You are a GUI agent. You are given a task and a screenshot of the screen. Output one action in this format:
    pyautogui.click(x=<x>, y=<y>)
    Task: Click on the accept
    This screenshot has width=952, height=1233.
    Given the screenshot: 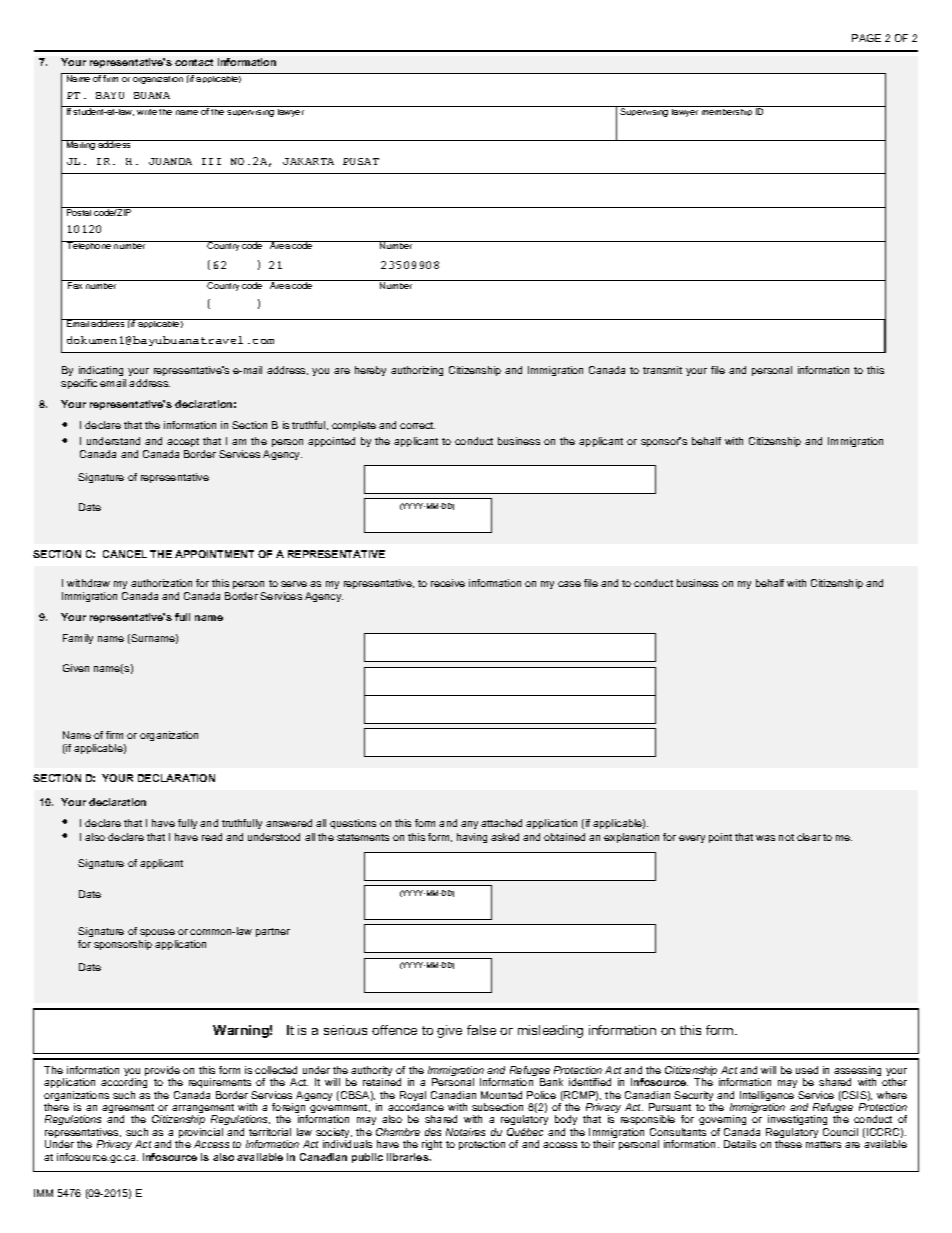 What is the action you would take?
    pyautogui.click(x=183, y=442)
